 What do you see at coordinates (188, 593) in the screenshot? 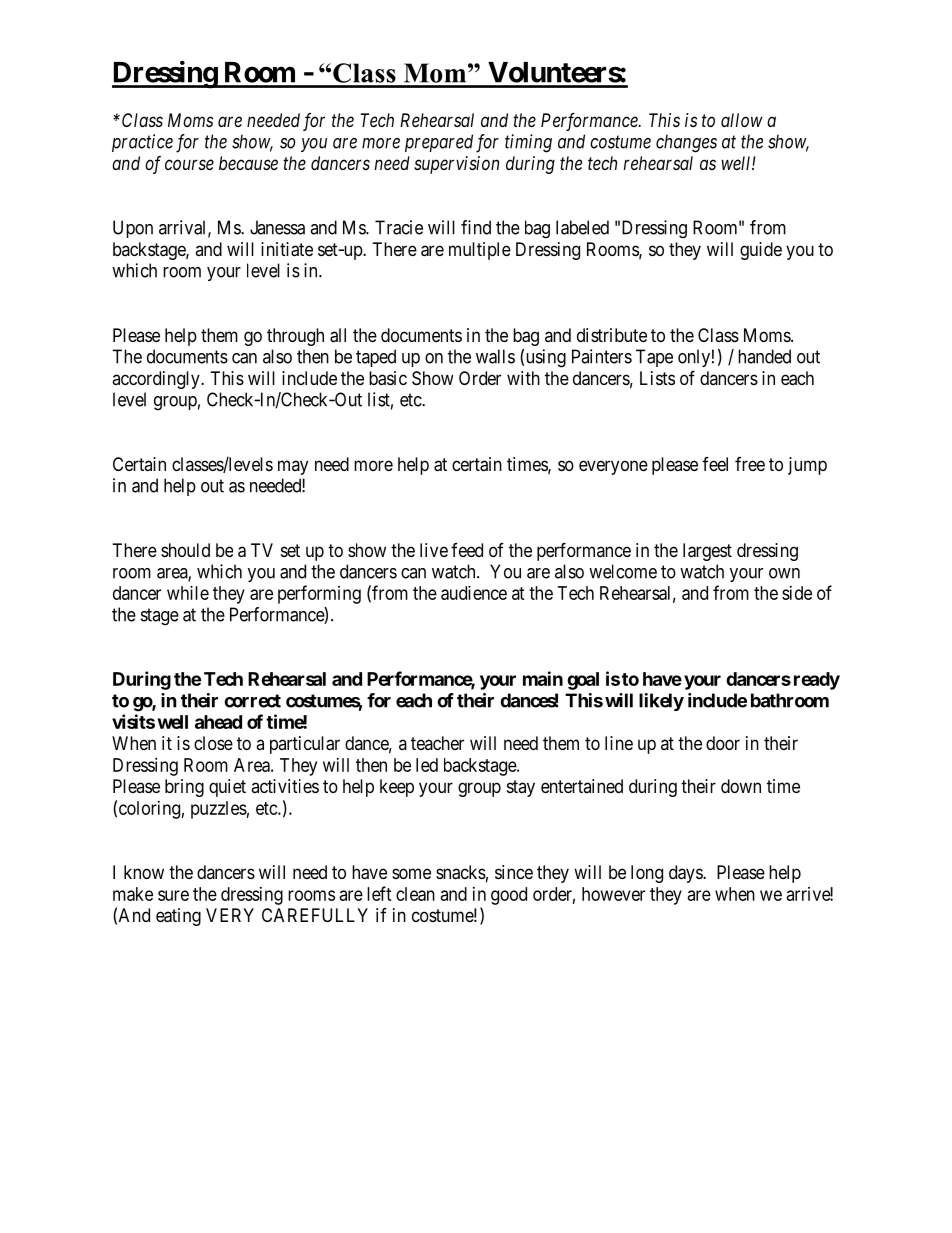
I see `while` at bounding box center [188, 593].
